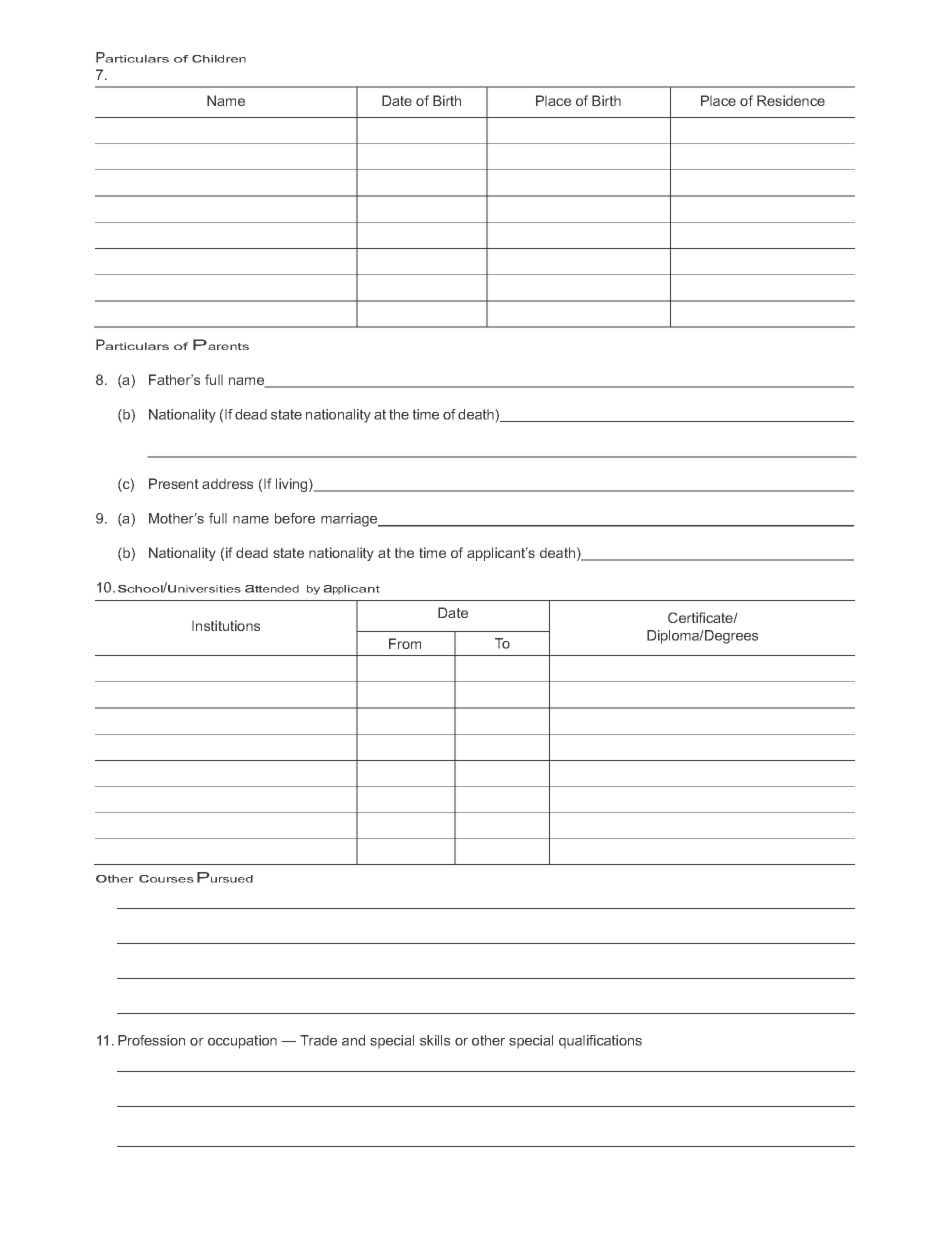 The height and width of the image is (1233, 952). What do you see at coordinates (295, 518) in the image?
I see `before` at bounding box center [295, 518].
